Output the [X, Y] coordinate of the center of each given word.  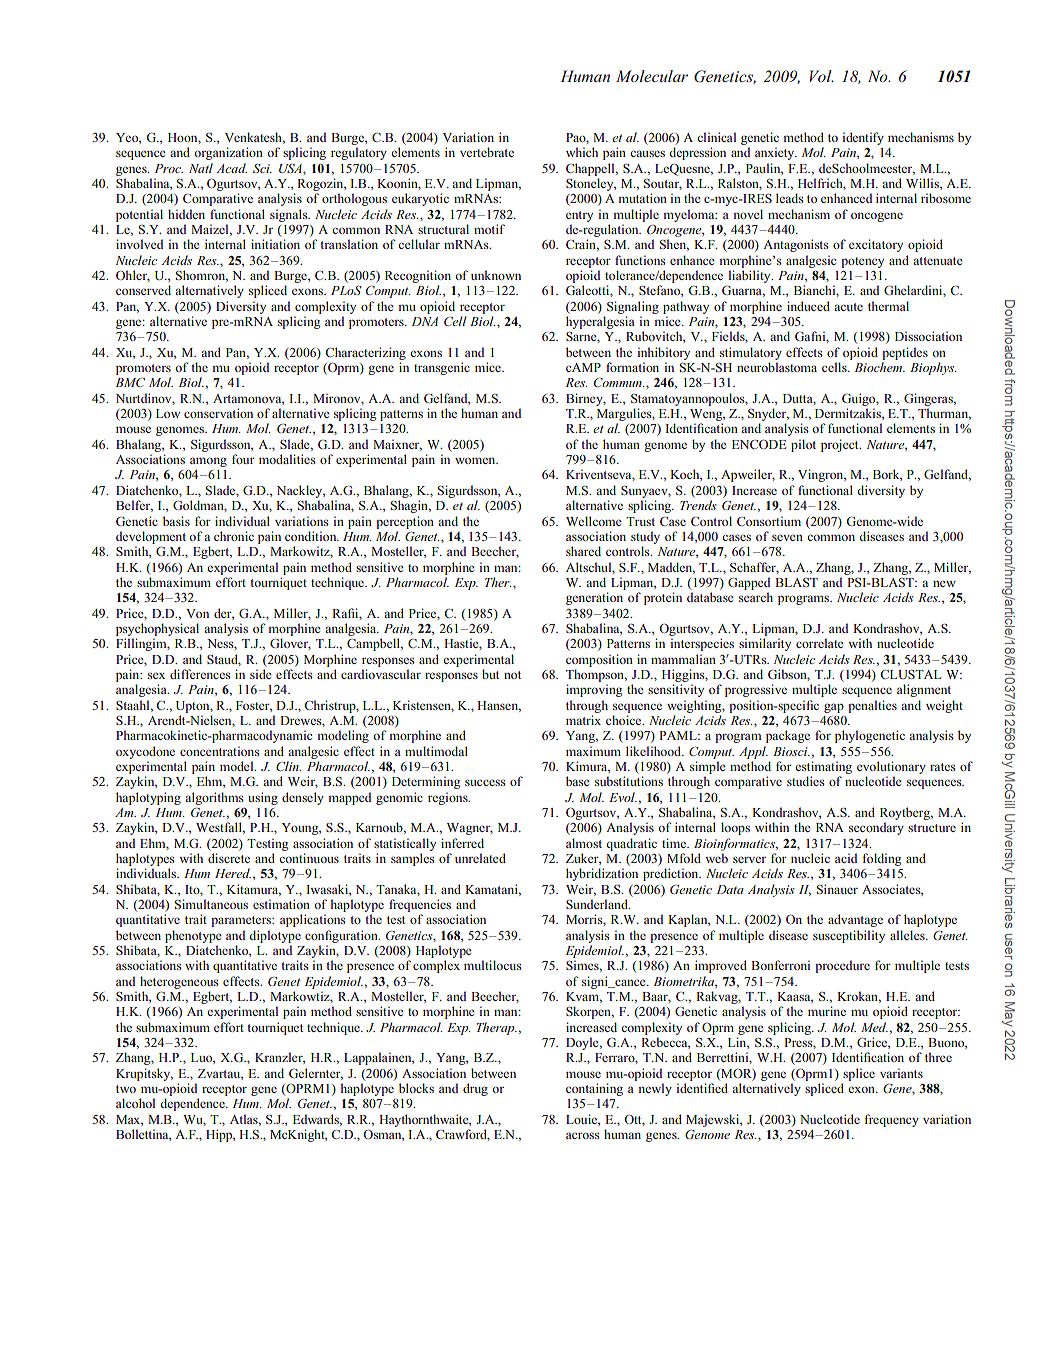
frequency [891, 1120]
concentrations [220, 751]
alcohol [135, 1103]
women [476, 460]
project [841, 445]
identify [863, 138]
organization [228, 153]
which [582, 152]
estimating [823, 767]
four [243, 459]
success [485, 782]
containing [594, 1089]
